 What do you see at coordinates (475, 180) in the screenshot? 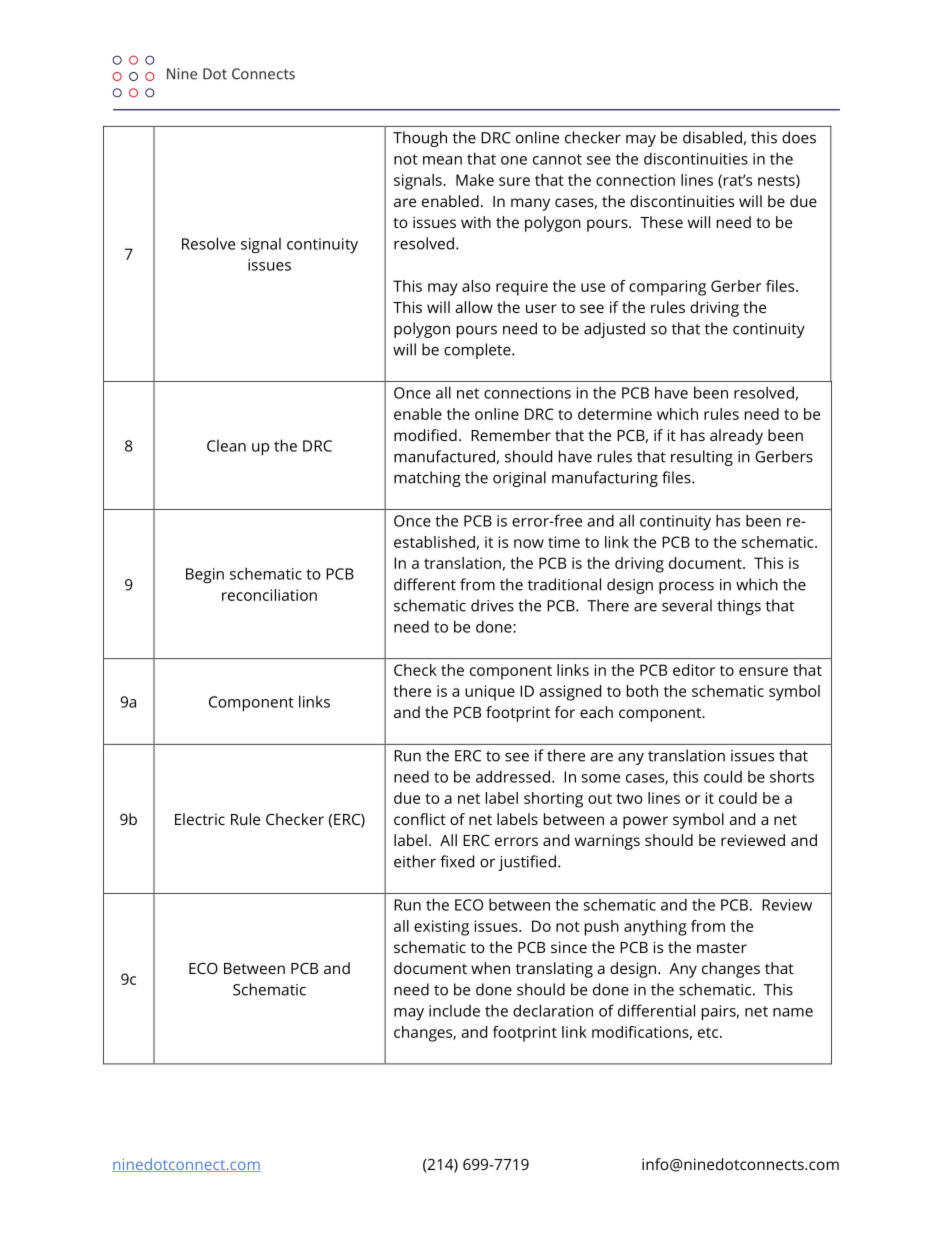
I see `Make` at bounding box center [475, 180].
